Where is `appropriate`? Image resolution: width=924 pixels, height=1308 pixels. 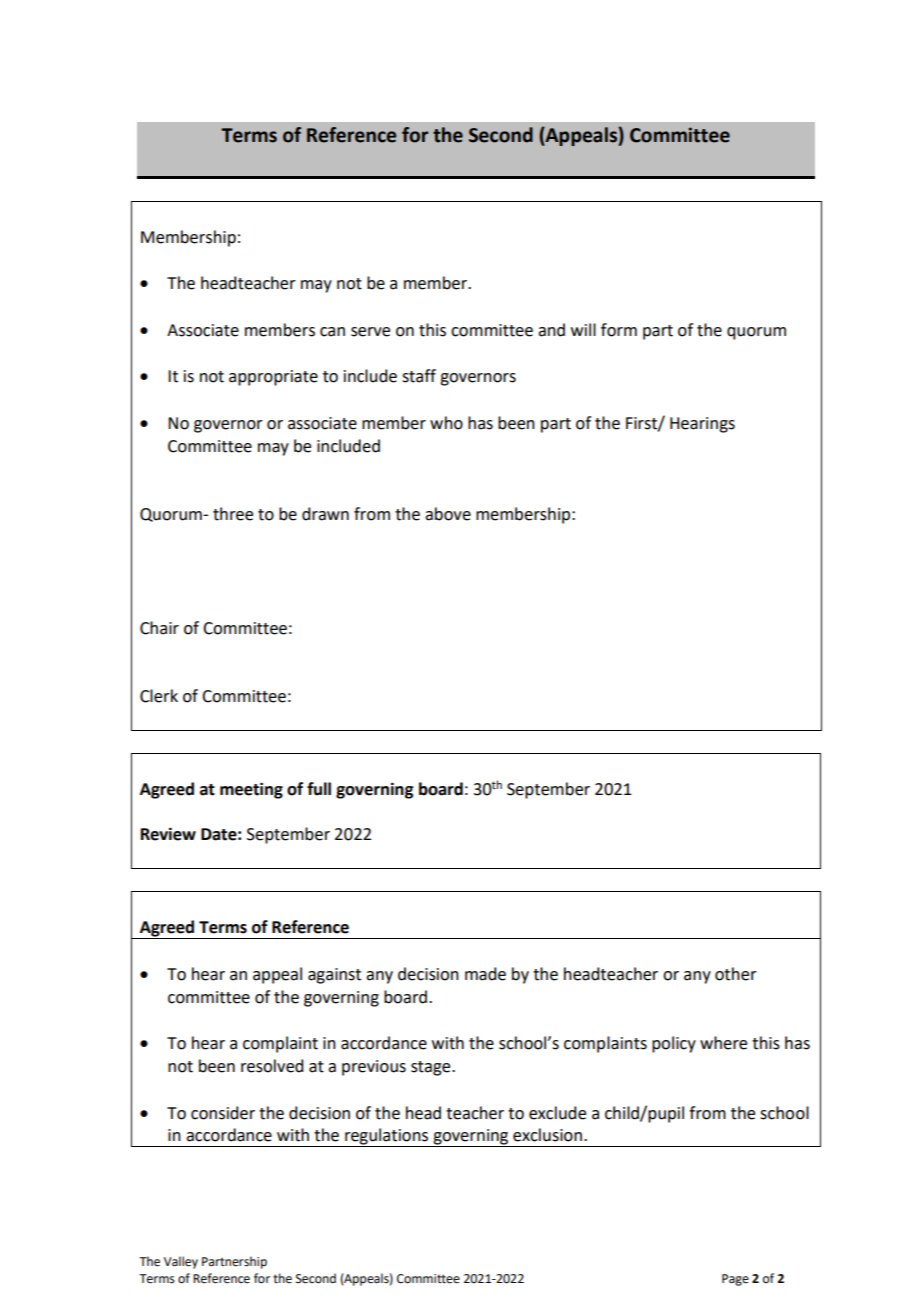
appropriate is located at coordinates (273, 378).
